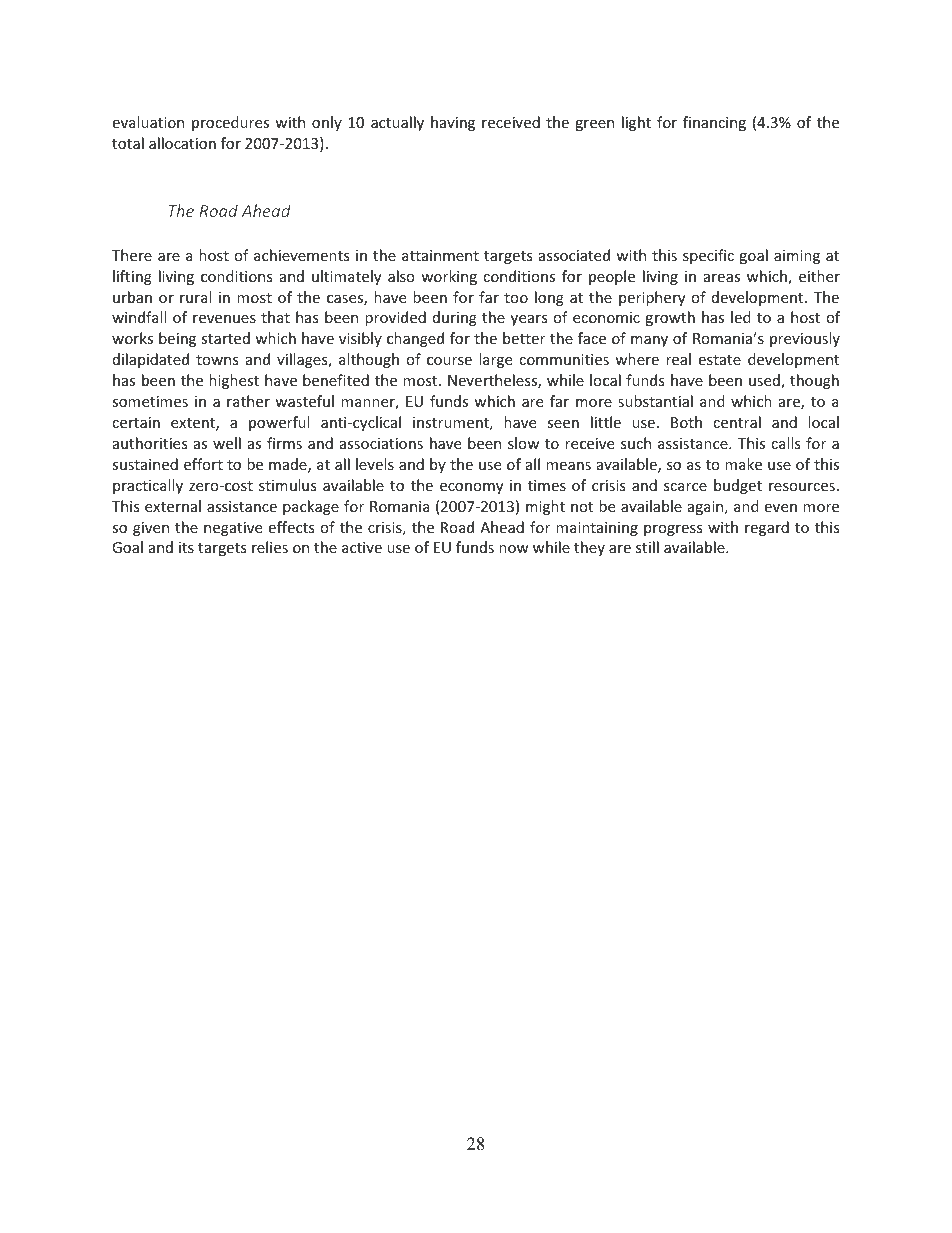 The height and width of the screenshot is (1233, 952). Describe the element at coordinates (741, 317) in the screenshot. I see `led` at that location.
